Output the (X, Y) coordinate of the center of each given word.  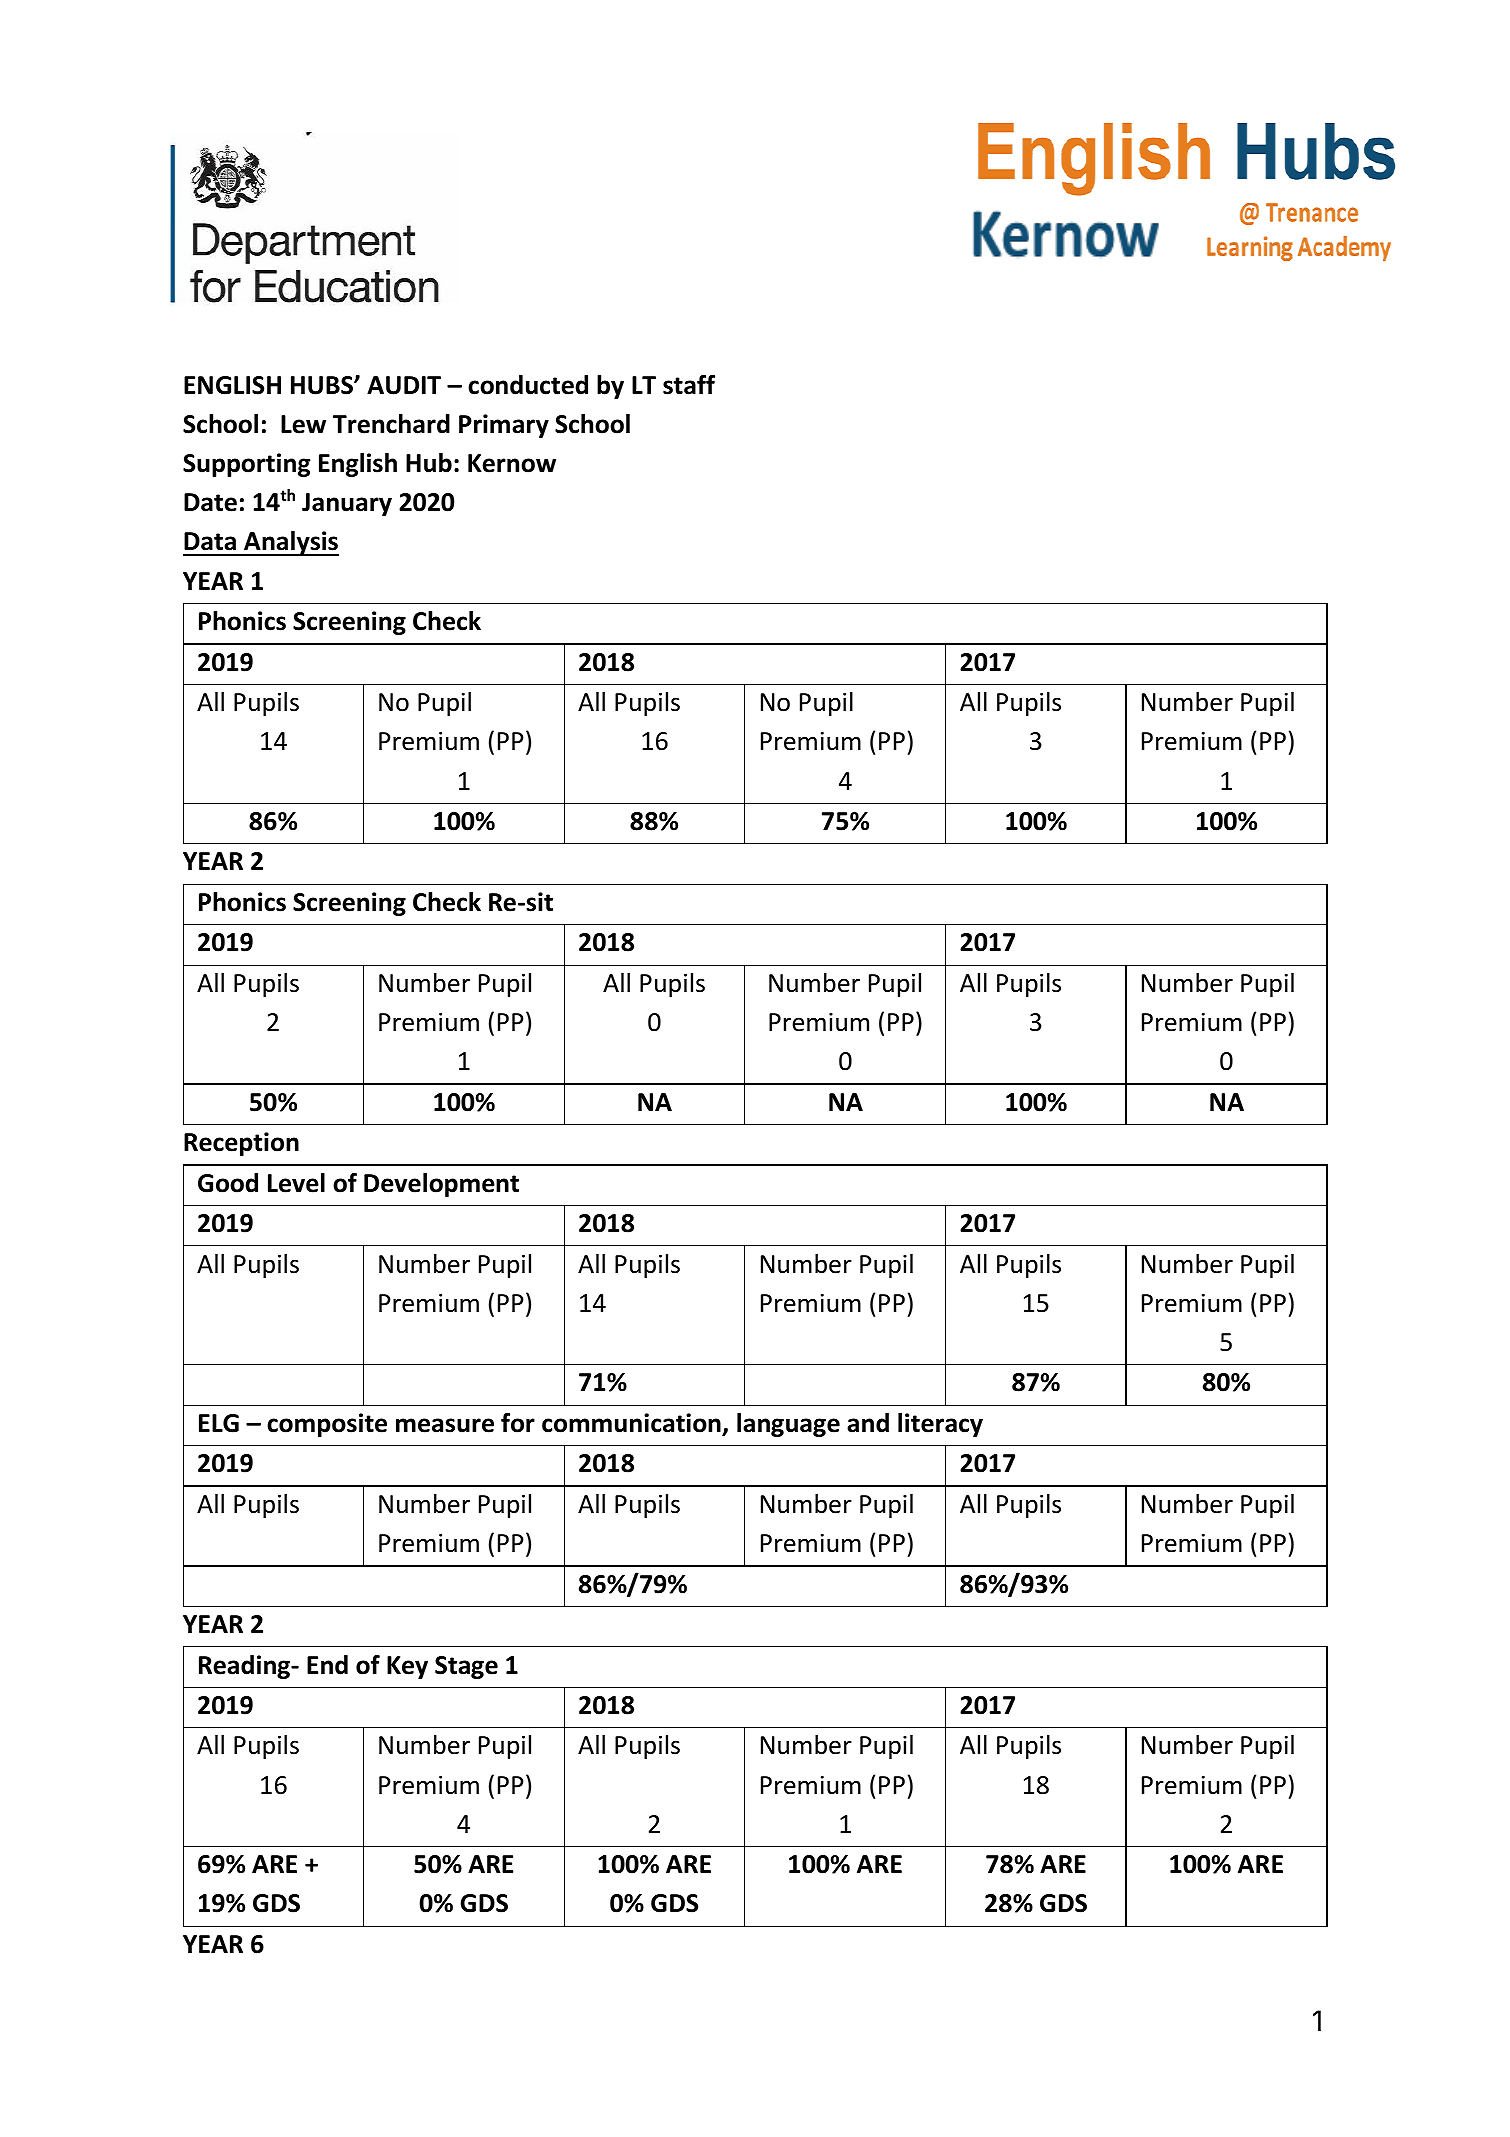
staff (689, 385)
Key (407, 1667)
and (868, 1423)
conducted (528, 385)
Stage (466, 1667)
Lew (303, 424)
